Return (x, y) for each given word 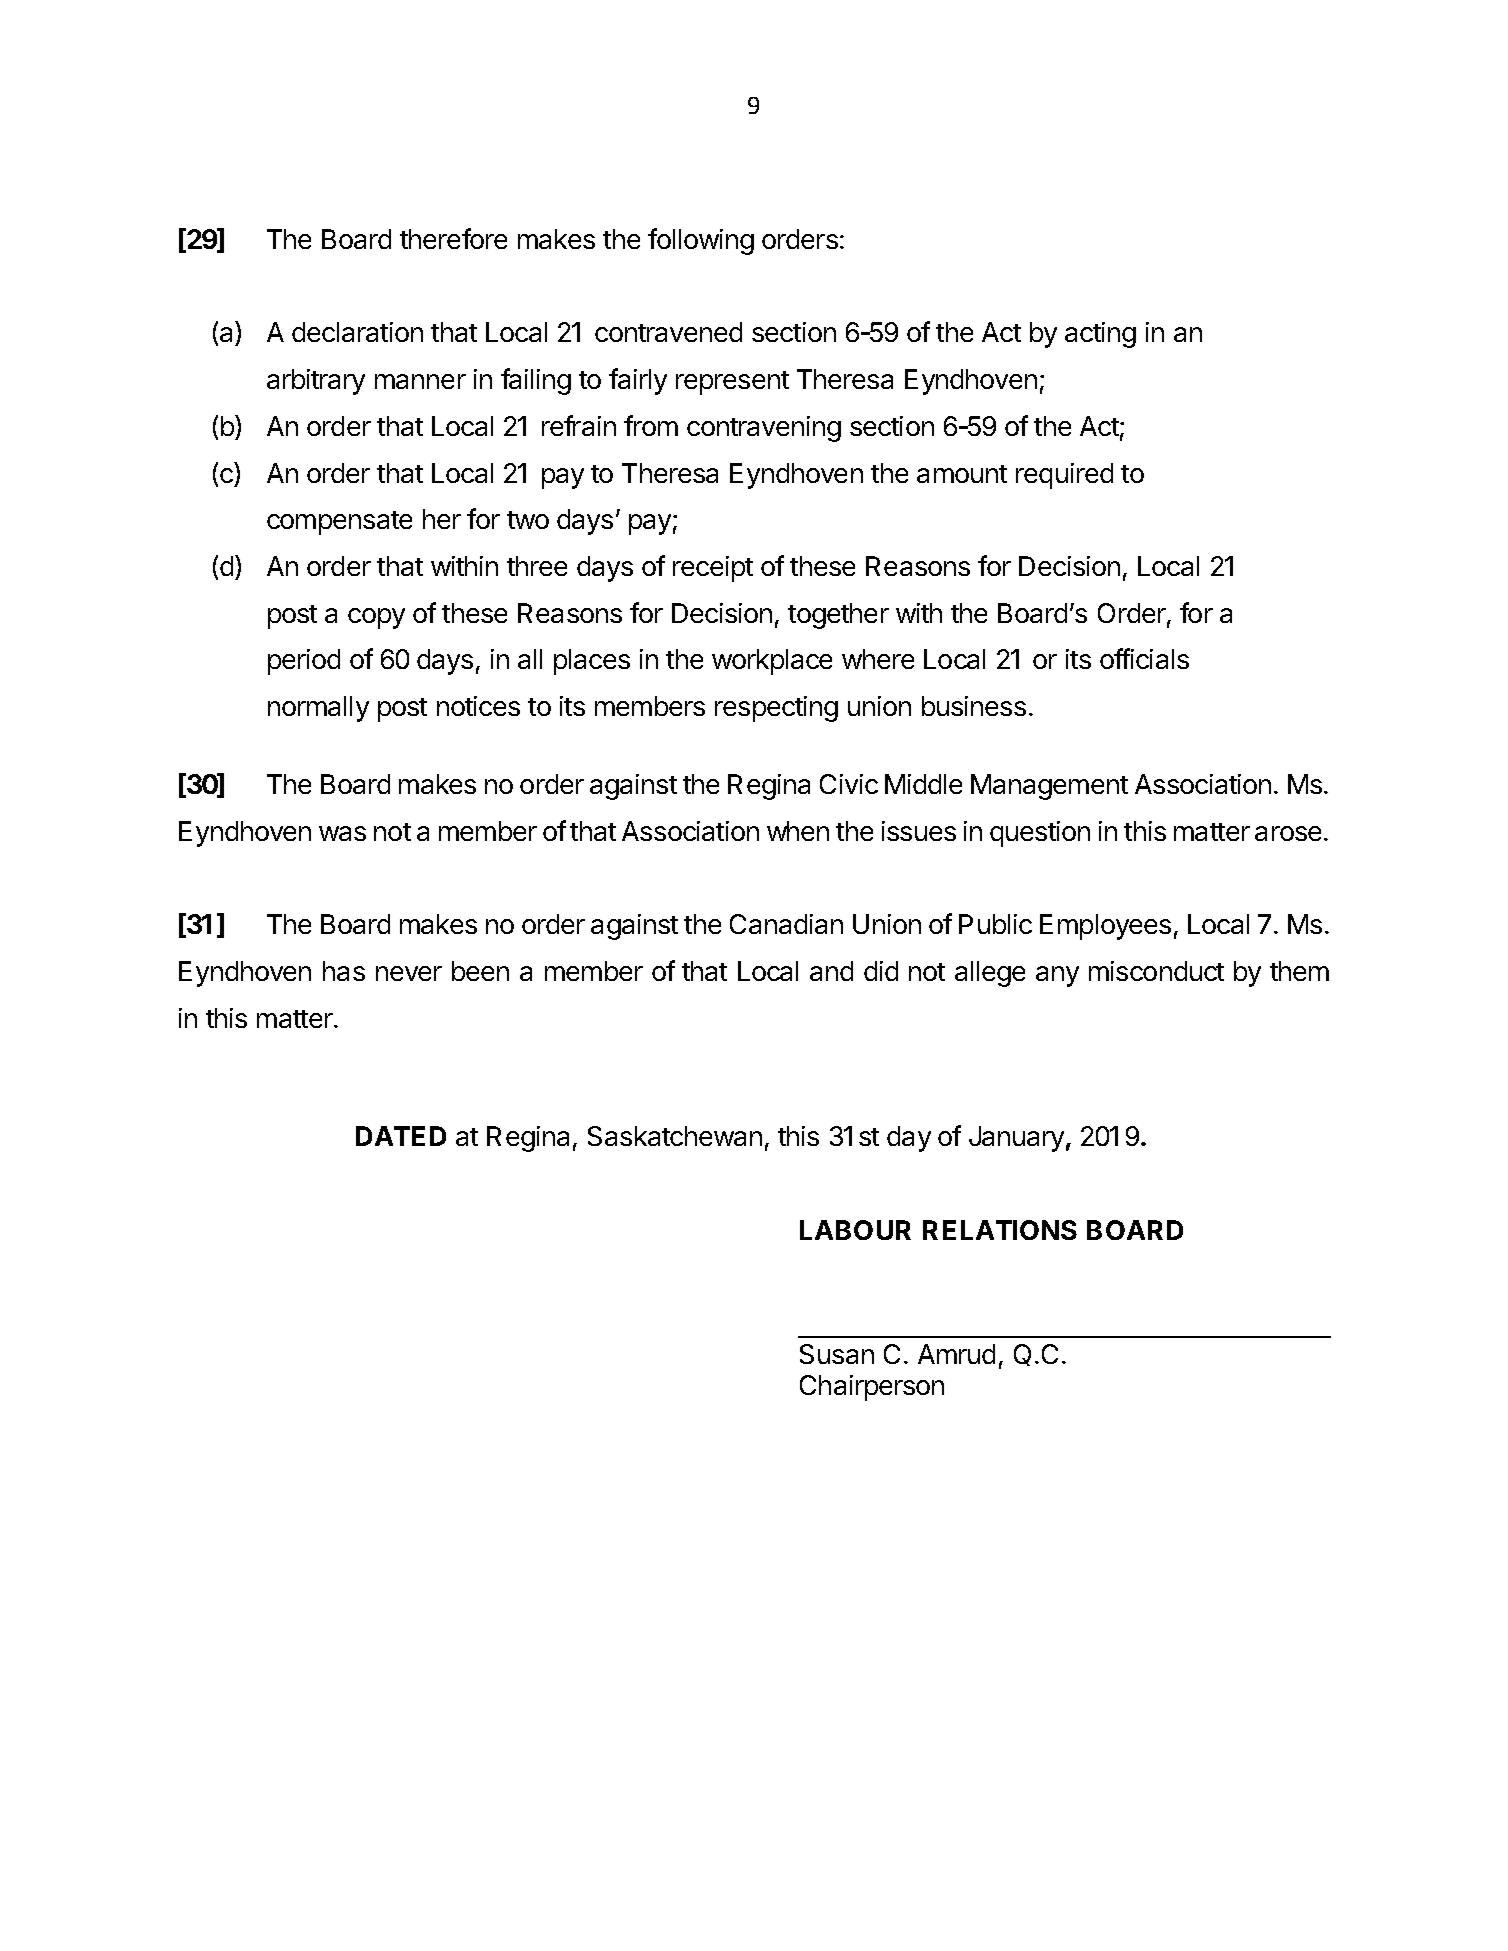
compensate (339, 523)
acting (1100, 335)
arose (1288, 833)
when (798, 831)
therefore (453, 238)
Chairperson (872, 1388)
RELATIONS (1000, 1230)
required (1064, 476)
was (342, 833)
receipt (713, 569)
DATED (401, 1136)
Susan (837, 1354)
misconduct (1156, 971)
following (701, 241)
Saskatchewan (675, 1136)
